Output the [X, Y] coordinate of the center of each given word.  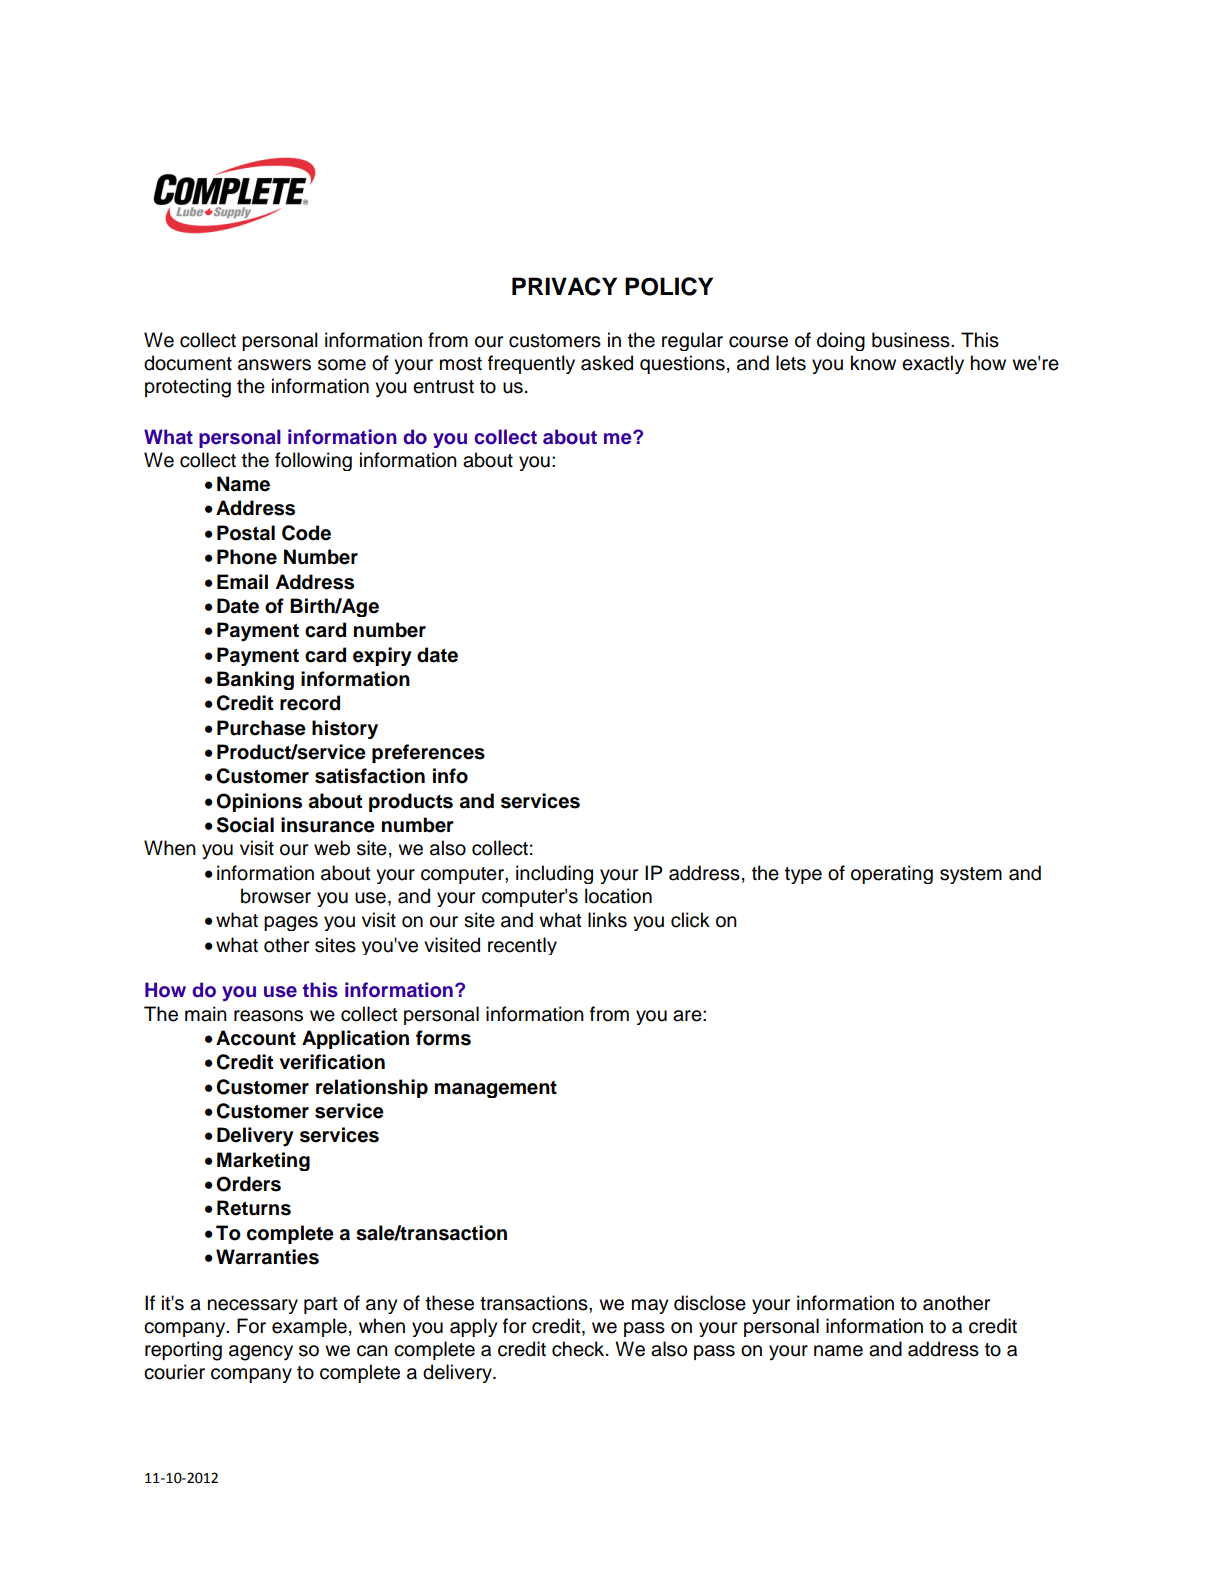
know [873, 363]
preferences [428, 753]
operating [892, 874]
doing [841, 341]
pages [291, 923]
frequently [531, 364]
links [607, 920]
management [496, 1089]
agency [261, 1353]
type [803, 875]
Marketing [263, 1161]
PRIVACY [564, 286]
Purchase [261, 728]
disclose [710, 1303]
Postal [246, 533]
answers [274, 365]
